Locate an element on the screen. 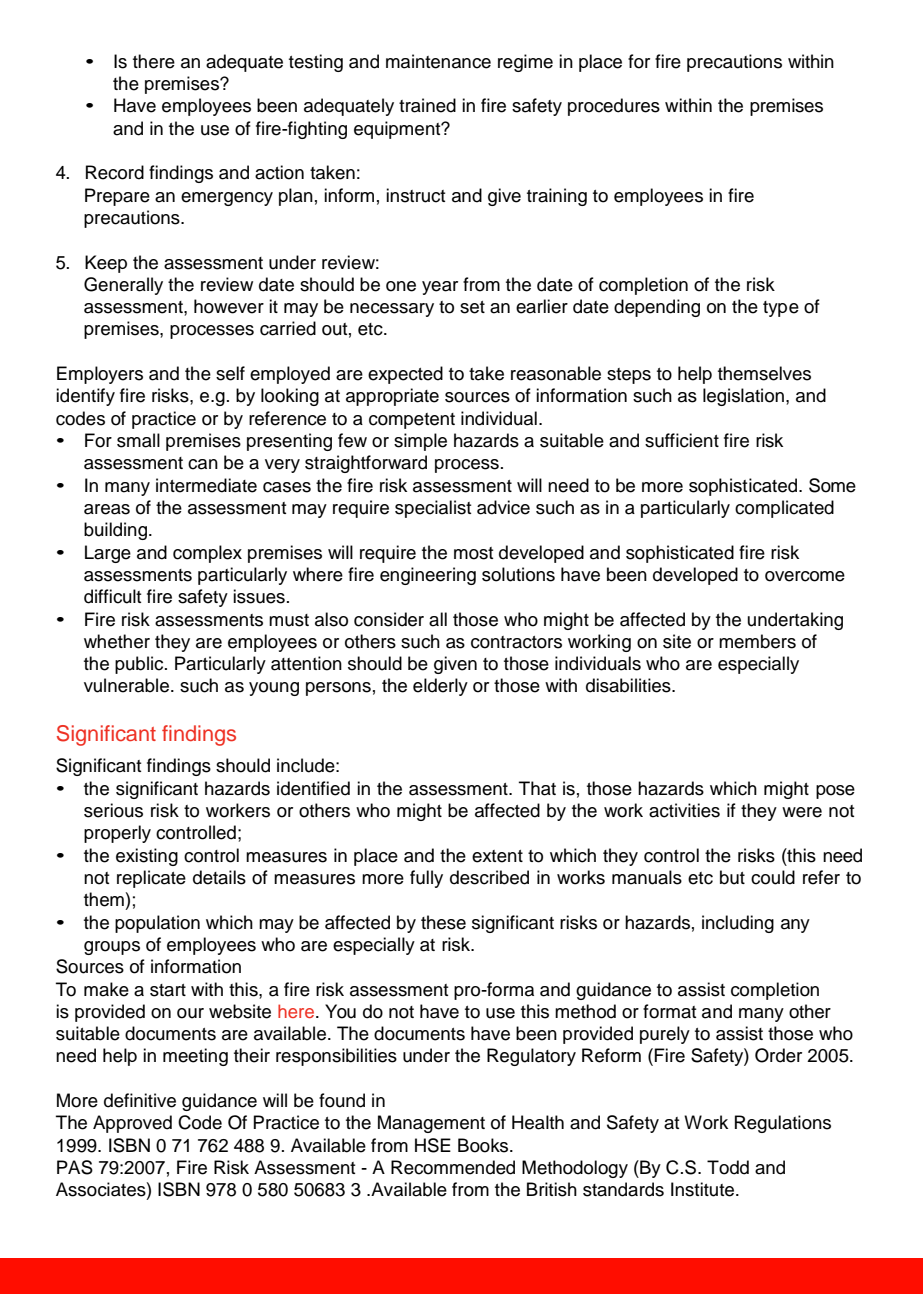  Record is located at coordinates (115, 172).
